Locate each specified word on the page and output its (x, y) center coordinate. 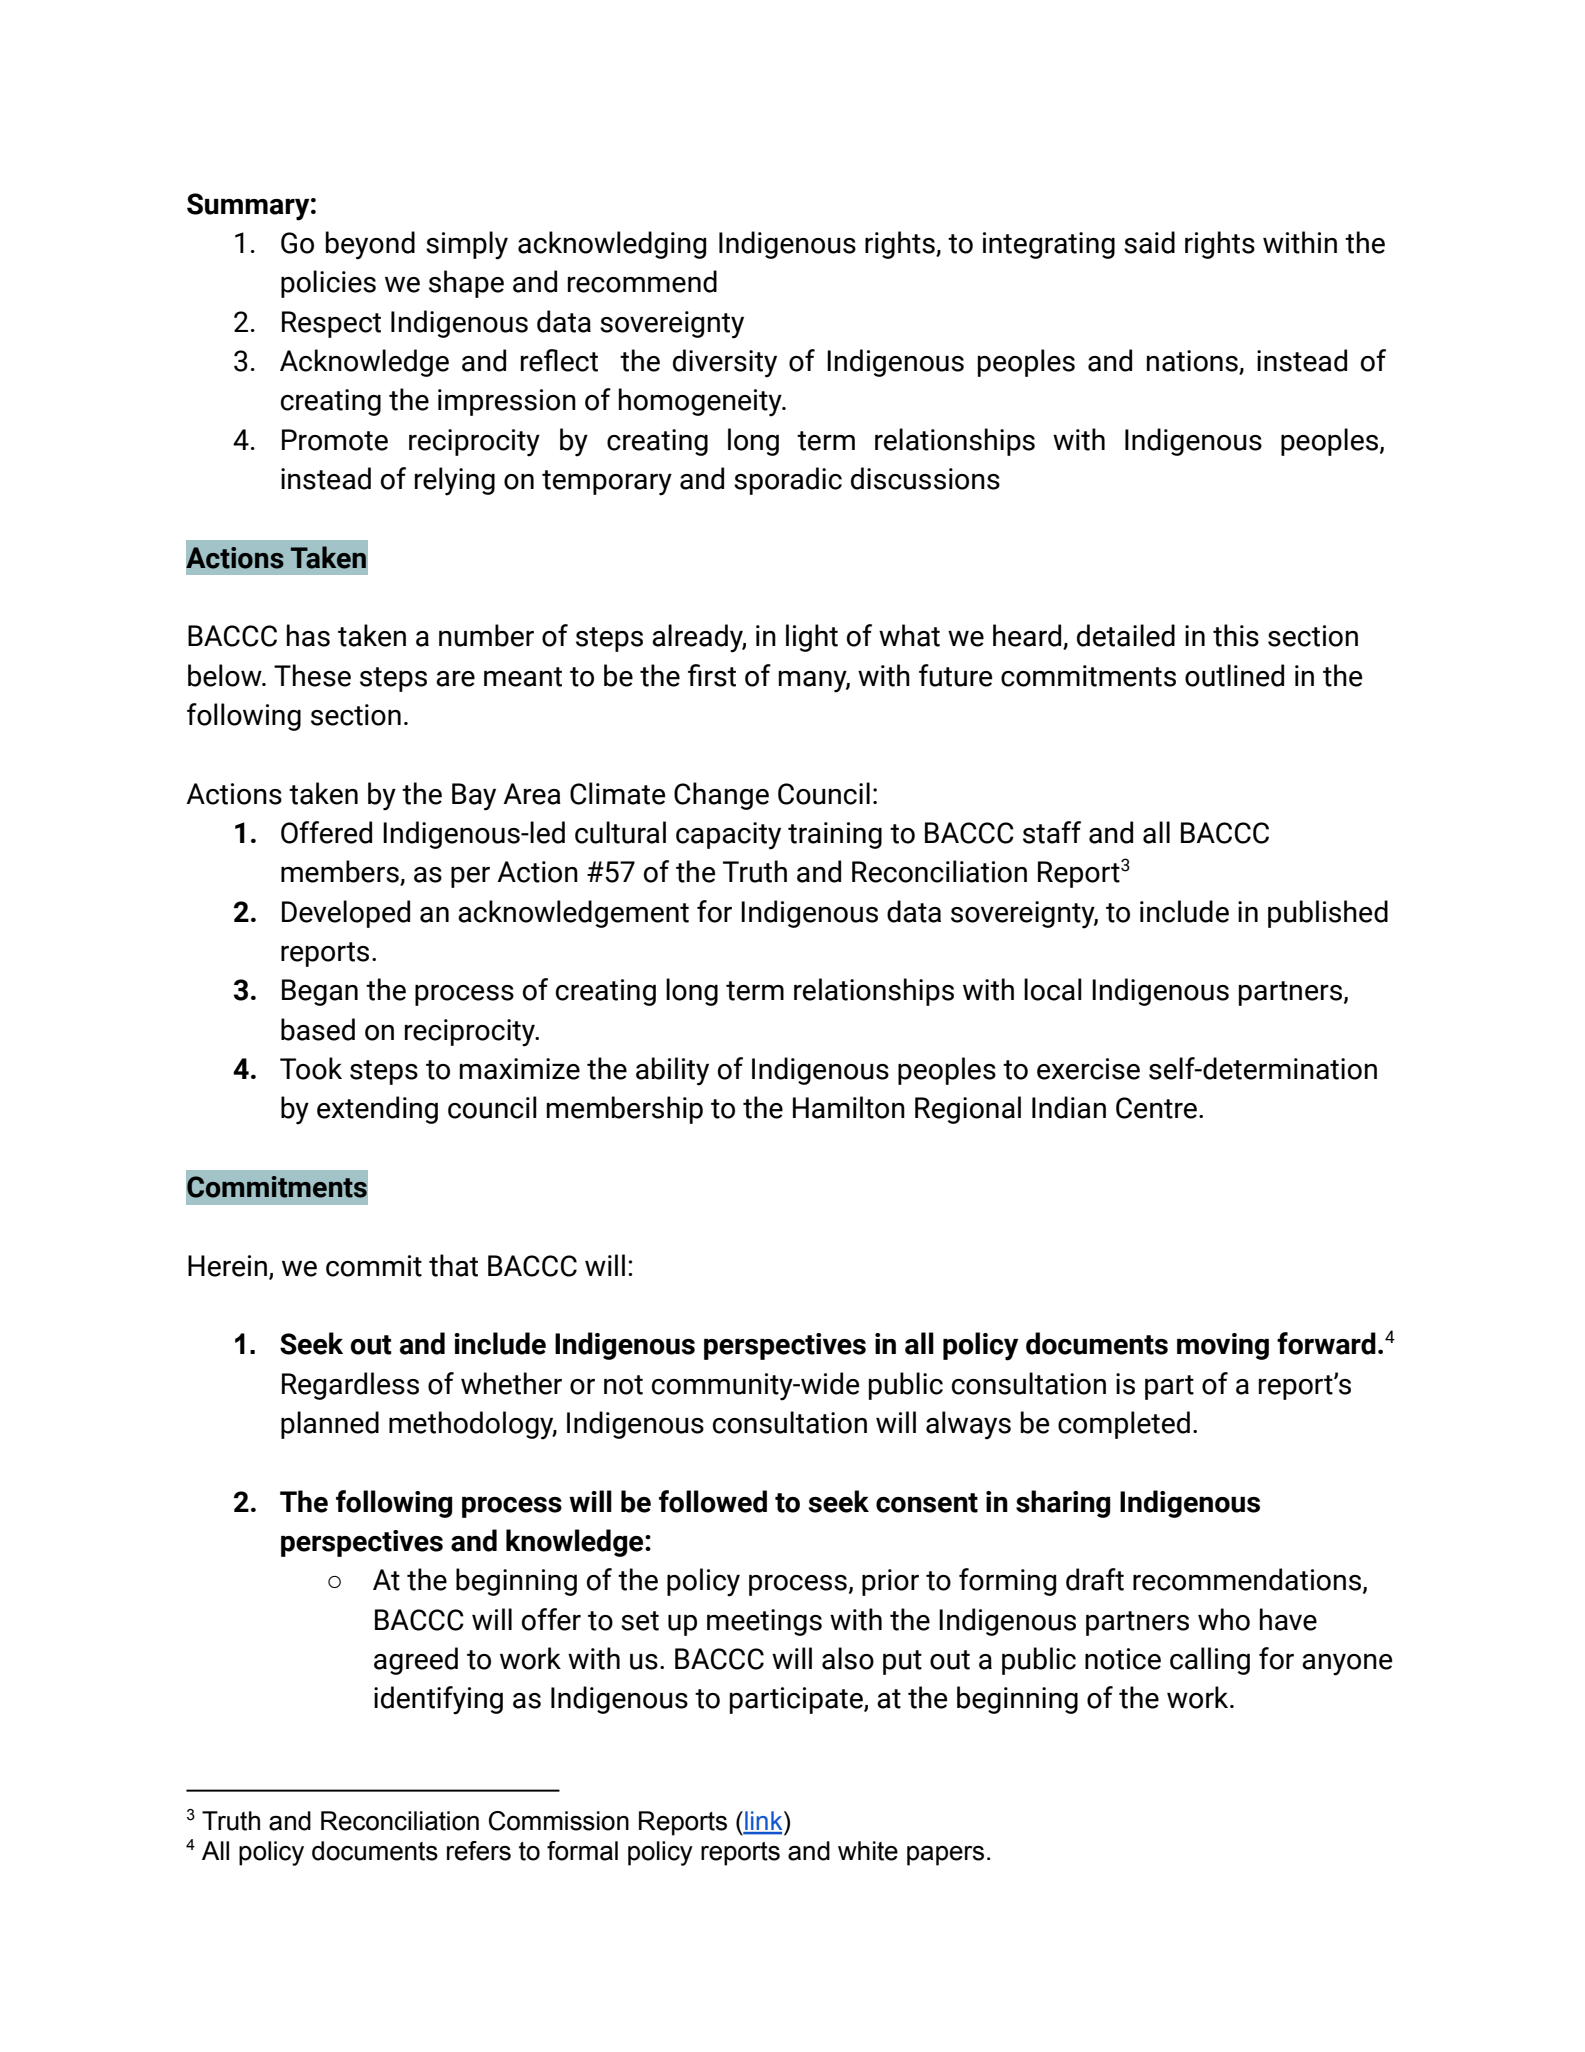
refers (479, 1851)
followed (713, 1501)
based (318, 1029)
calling (1210, 1661)
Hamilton (849, 1107)
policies (328, 284)
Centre (1156, 1108)
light (812, 638)
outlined (1234, 675)
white (868, 1851)
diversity (725, 363)
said (1149, 242)
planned (330, 1425)
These (312, 675)
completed (1124, 1425)
